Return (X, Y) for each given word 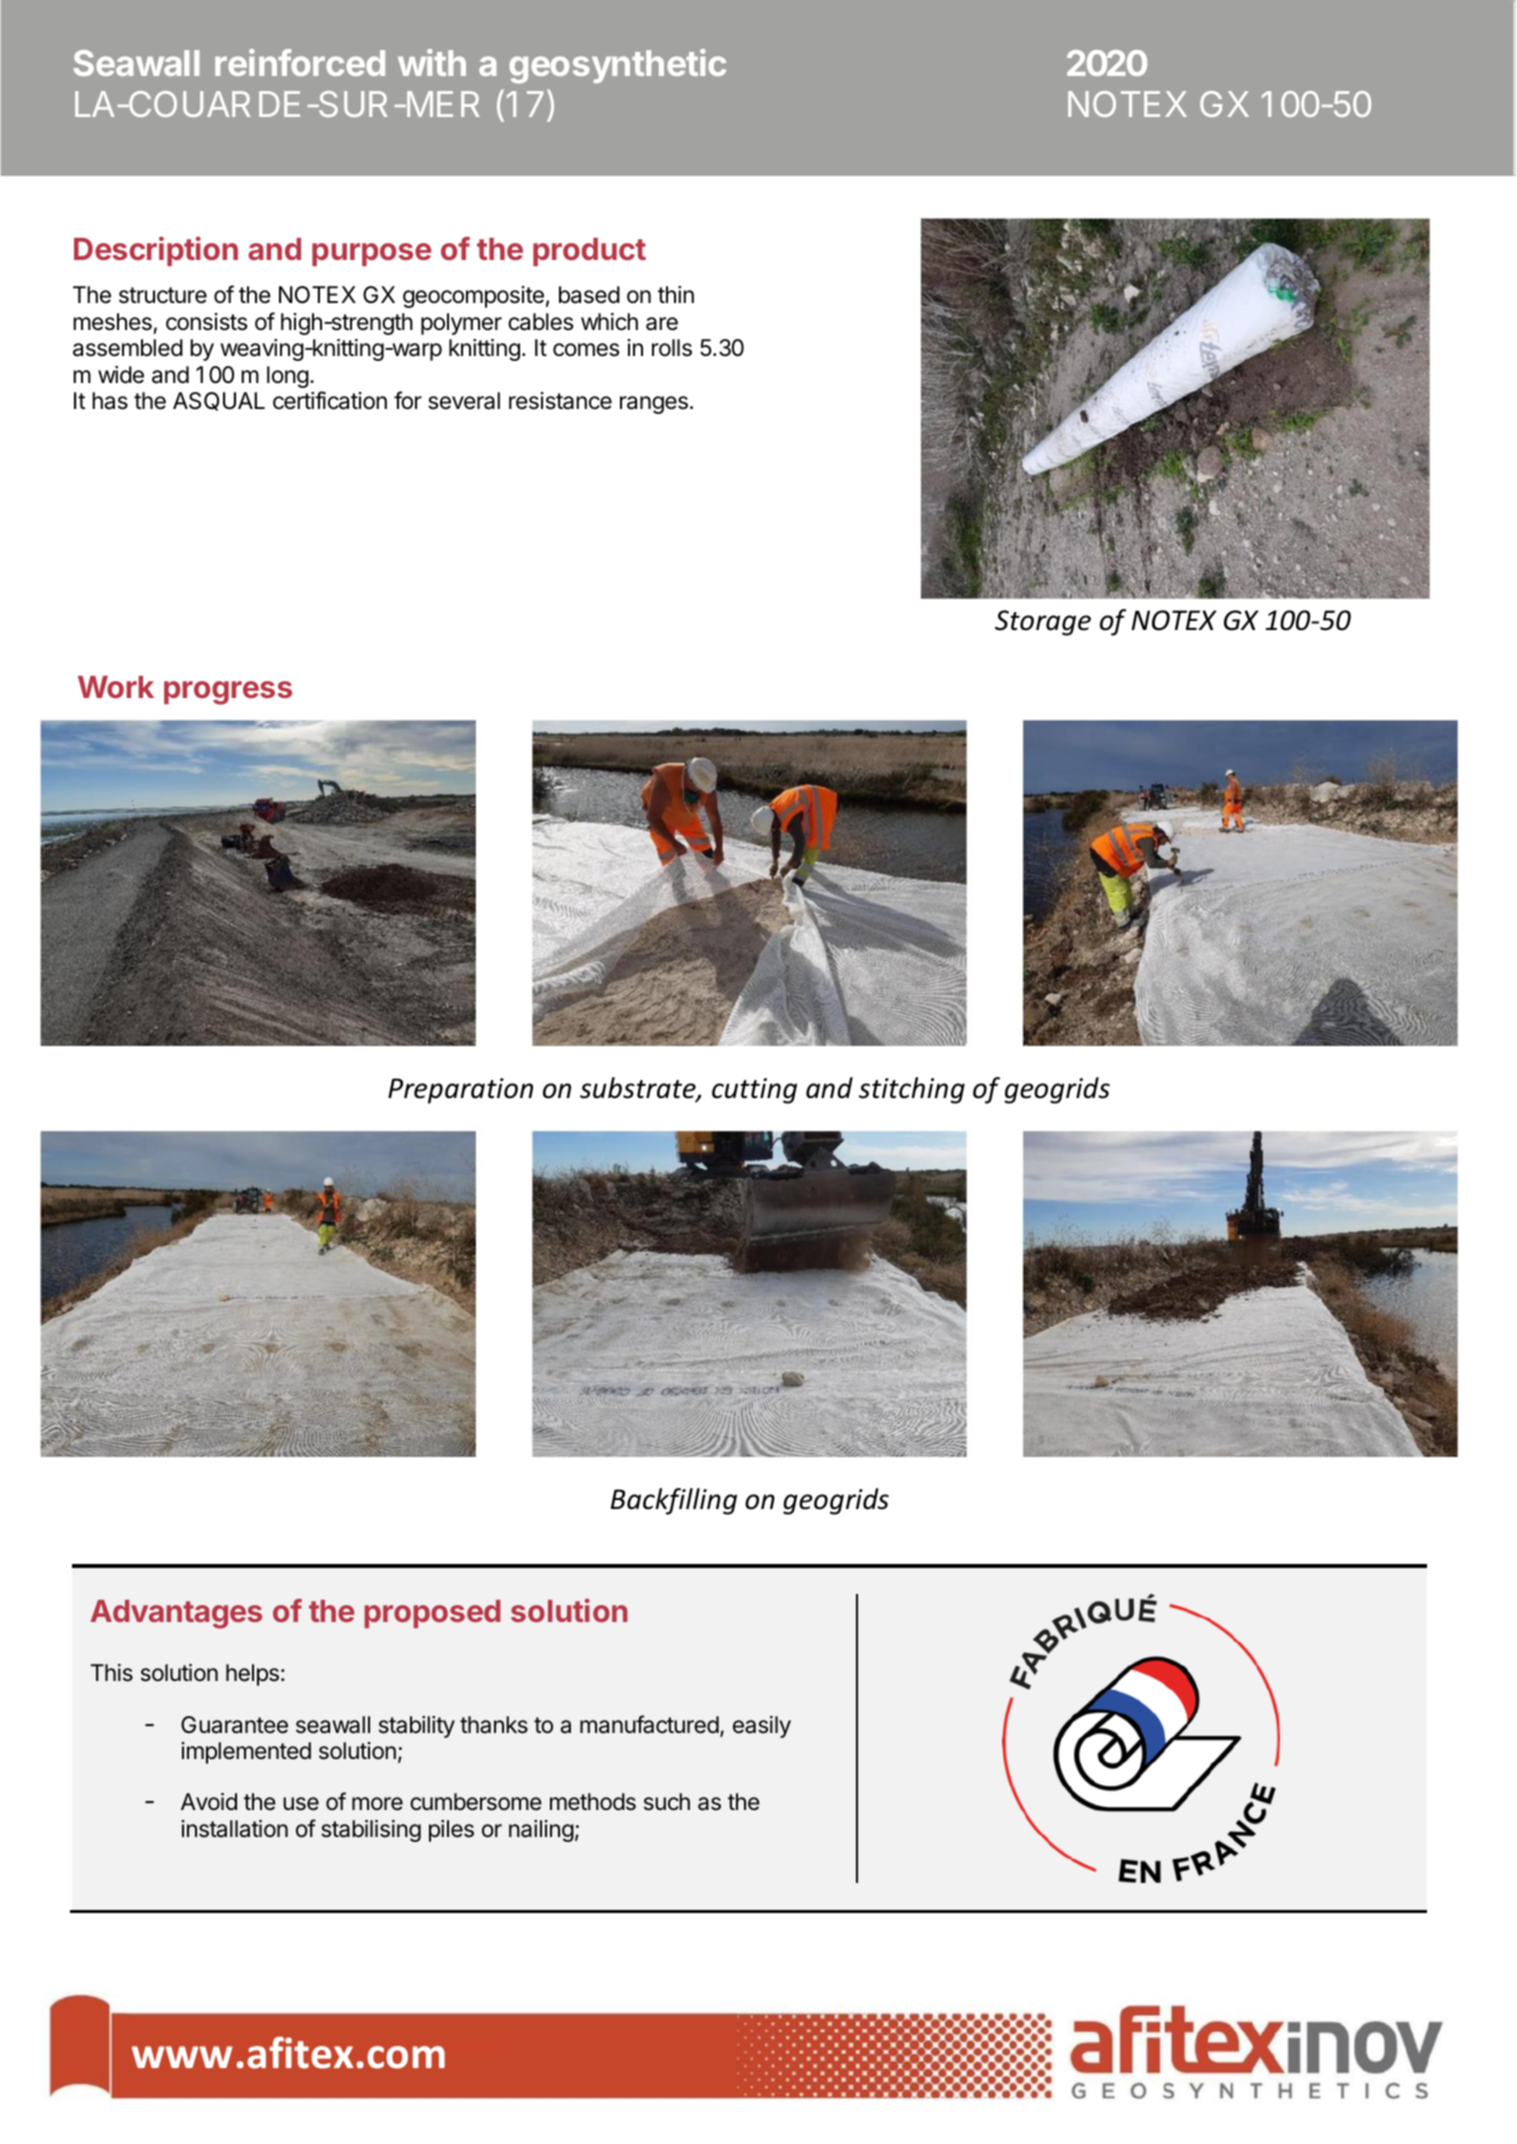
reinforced (300, 62)
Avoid (209, 1802)
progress (228, 693)
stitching (912, 1090)
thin (676, 294)
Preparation (460, 1091)
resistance (560, 401)
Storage (1043, 623)
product (589, 252)
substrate (639, 1089)
